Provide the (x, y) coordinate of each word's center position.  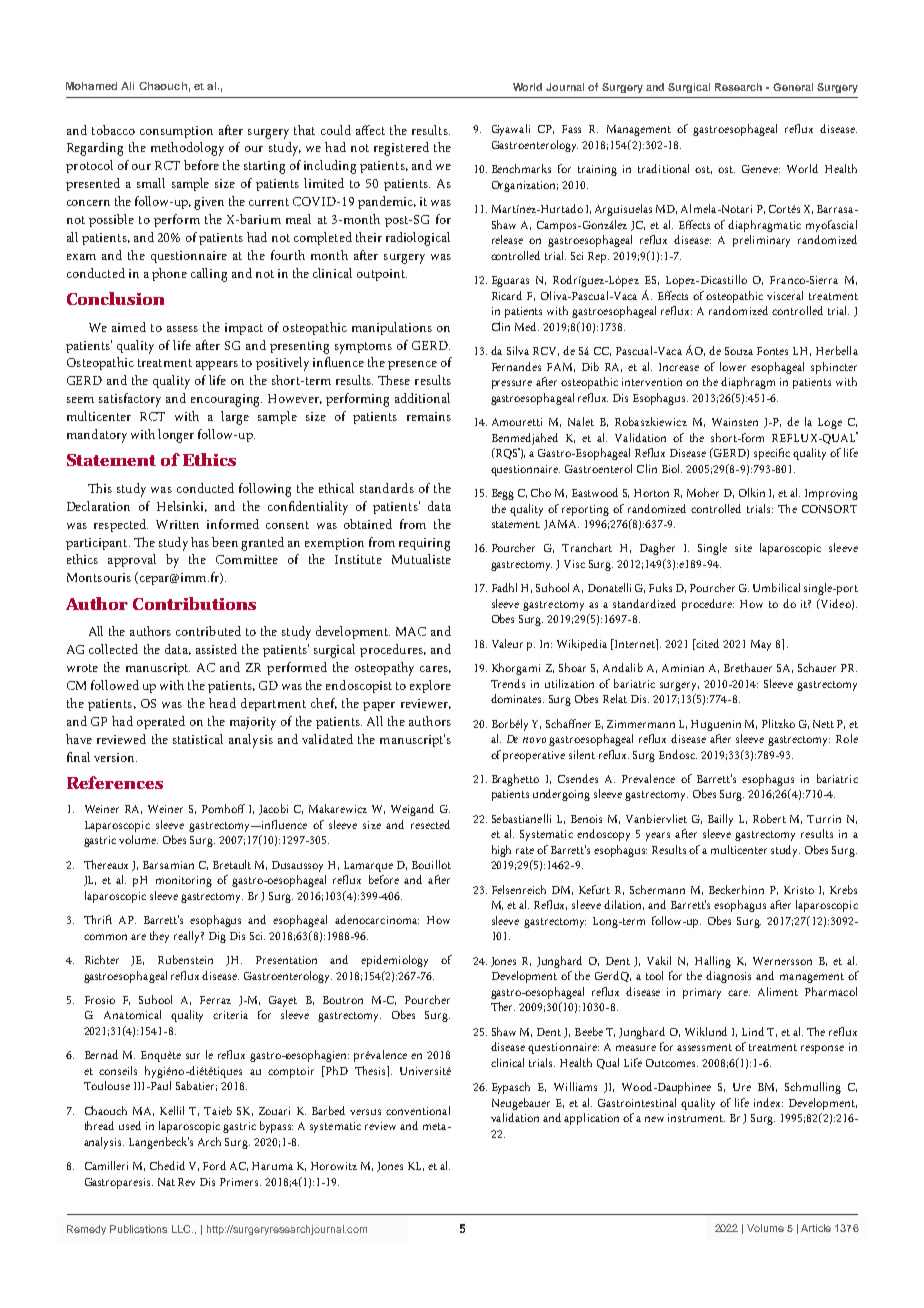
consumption (176, 132)
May (761, 645)
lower (733, 366)
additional (422, 398)
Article (816, 1228)
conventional (418, 1110)
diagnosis (728, 977)
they (159, 937)
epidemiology (394, 961)
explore (430, 686)
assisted (216, 649)
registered (401, 149)
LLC (182, 1229)
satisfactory (130, 400)
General (793, 87)
